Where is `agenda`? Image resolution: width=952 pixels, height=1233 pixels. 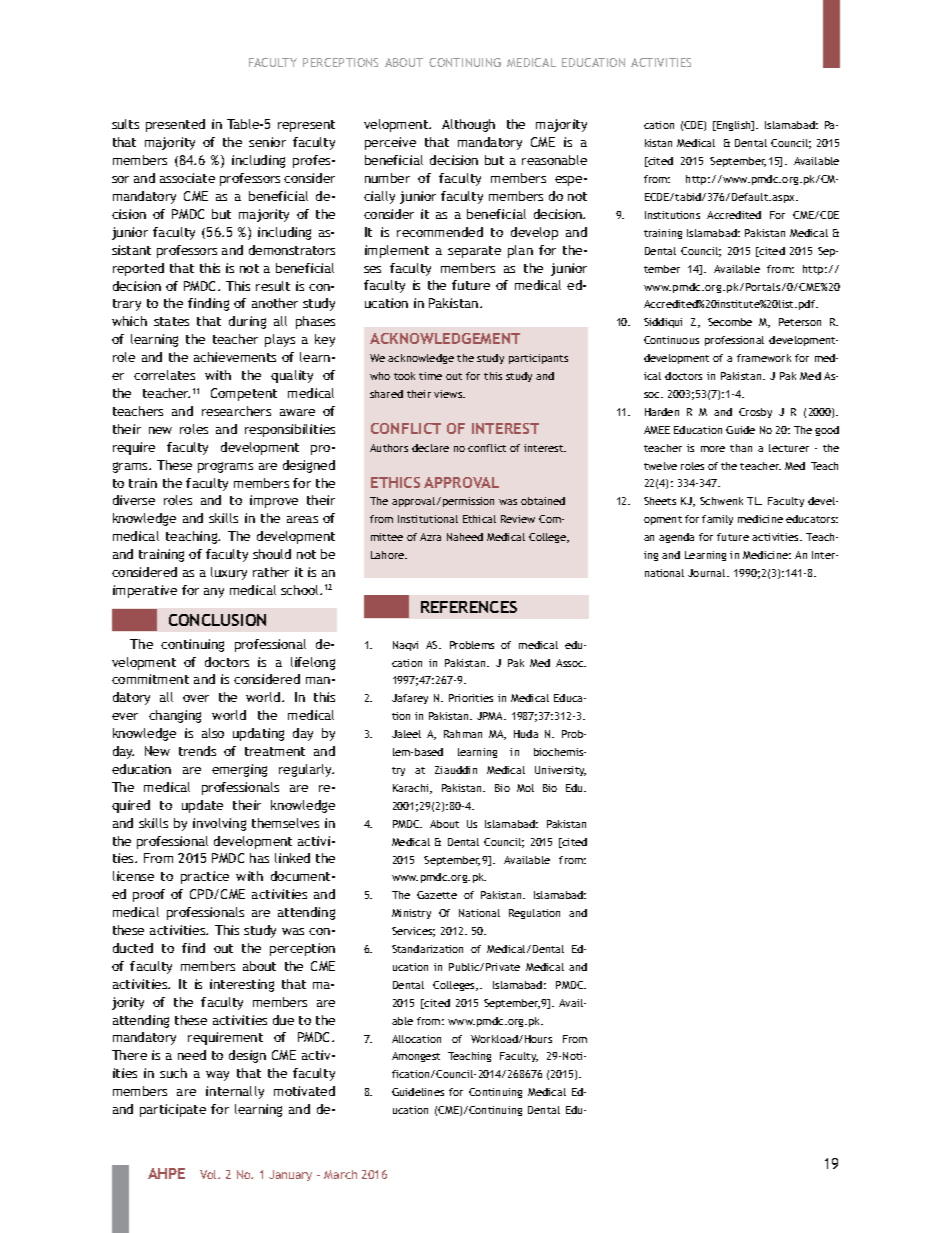
agenda is located at coordinates (676, 538).
